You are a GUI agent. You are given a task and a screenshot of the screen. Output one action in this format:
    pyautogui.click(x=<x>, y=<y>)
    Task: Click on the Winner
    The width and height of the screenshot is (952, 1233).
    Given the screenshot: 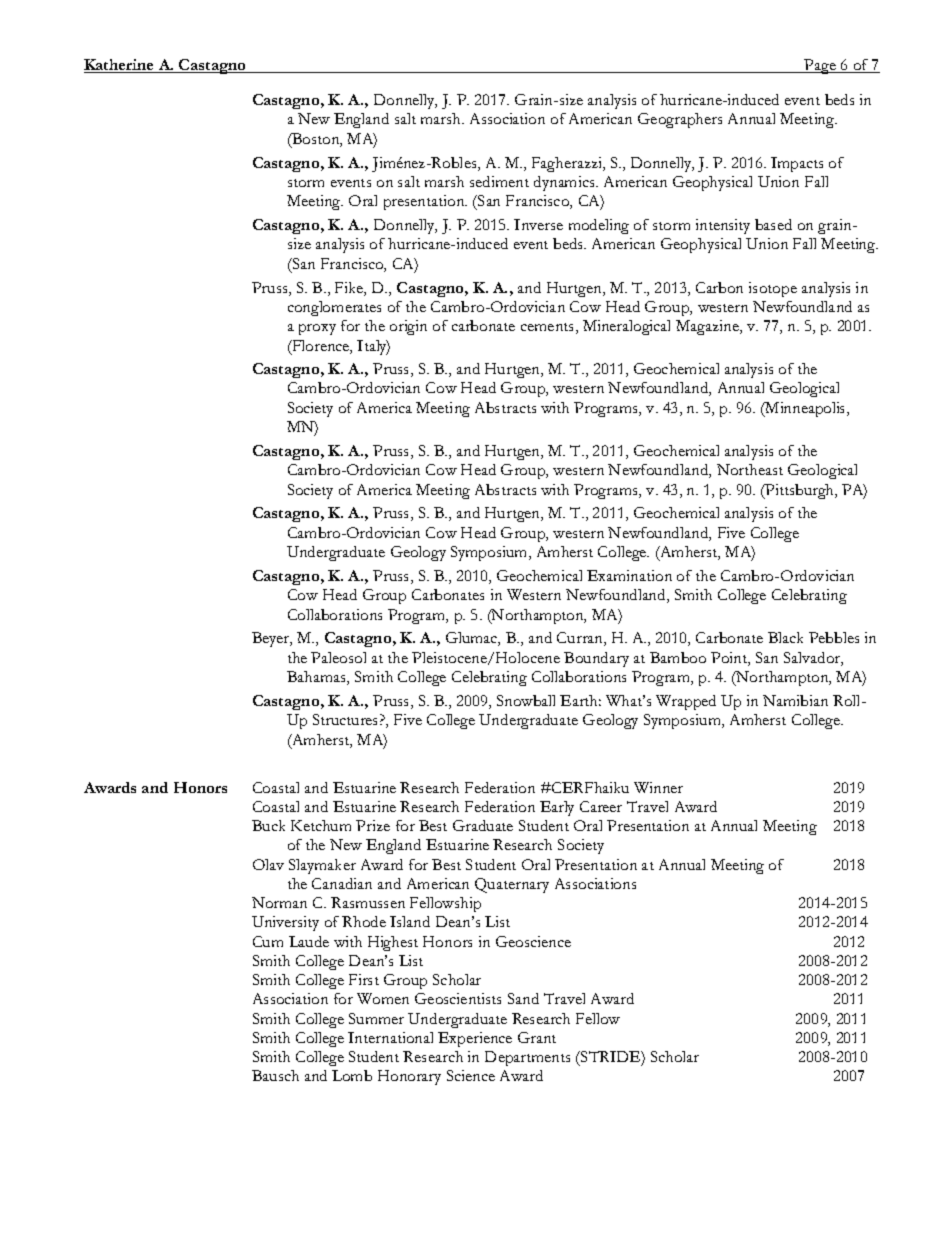 What is the action you would take?
    pyautogui.click(x=658, y=787)
